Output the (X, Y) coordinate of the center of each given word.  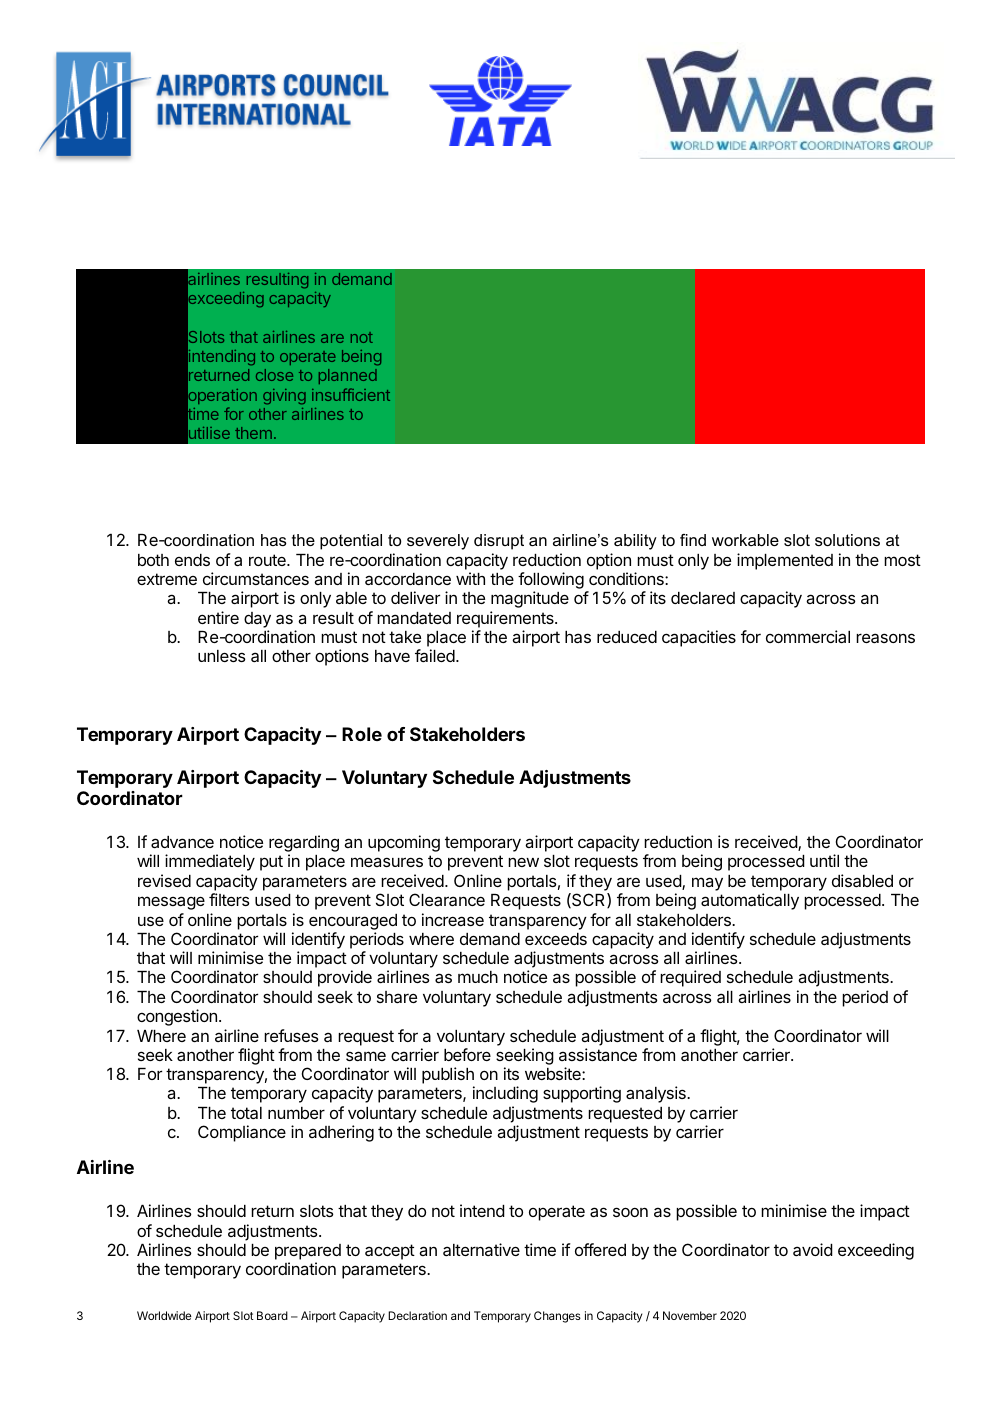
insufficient (351, 394)
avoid (813, 1249)
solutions (847, 540)
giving (284, 397)
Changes (557, 1317)
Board (272, 1315)
